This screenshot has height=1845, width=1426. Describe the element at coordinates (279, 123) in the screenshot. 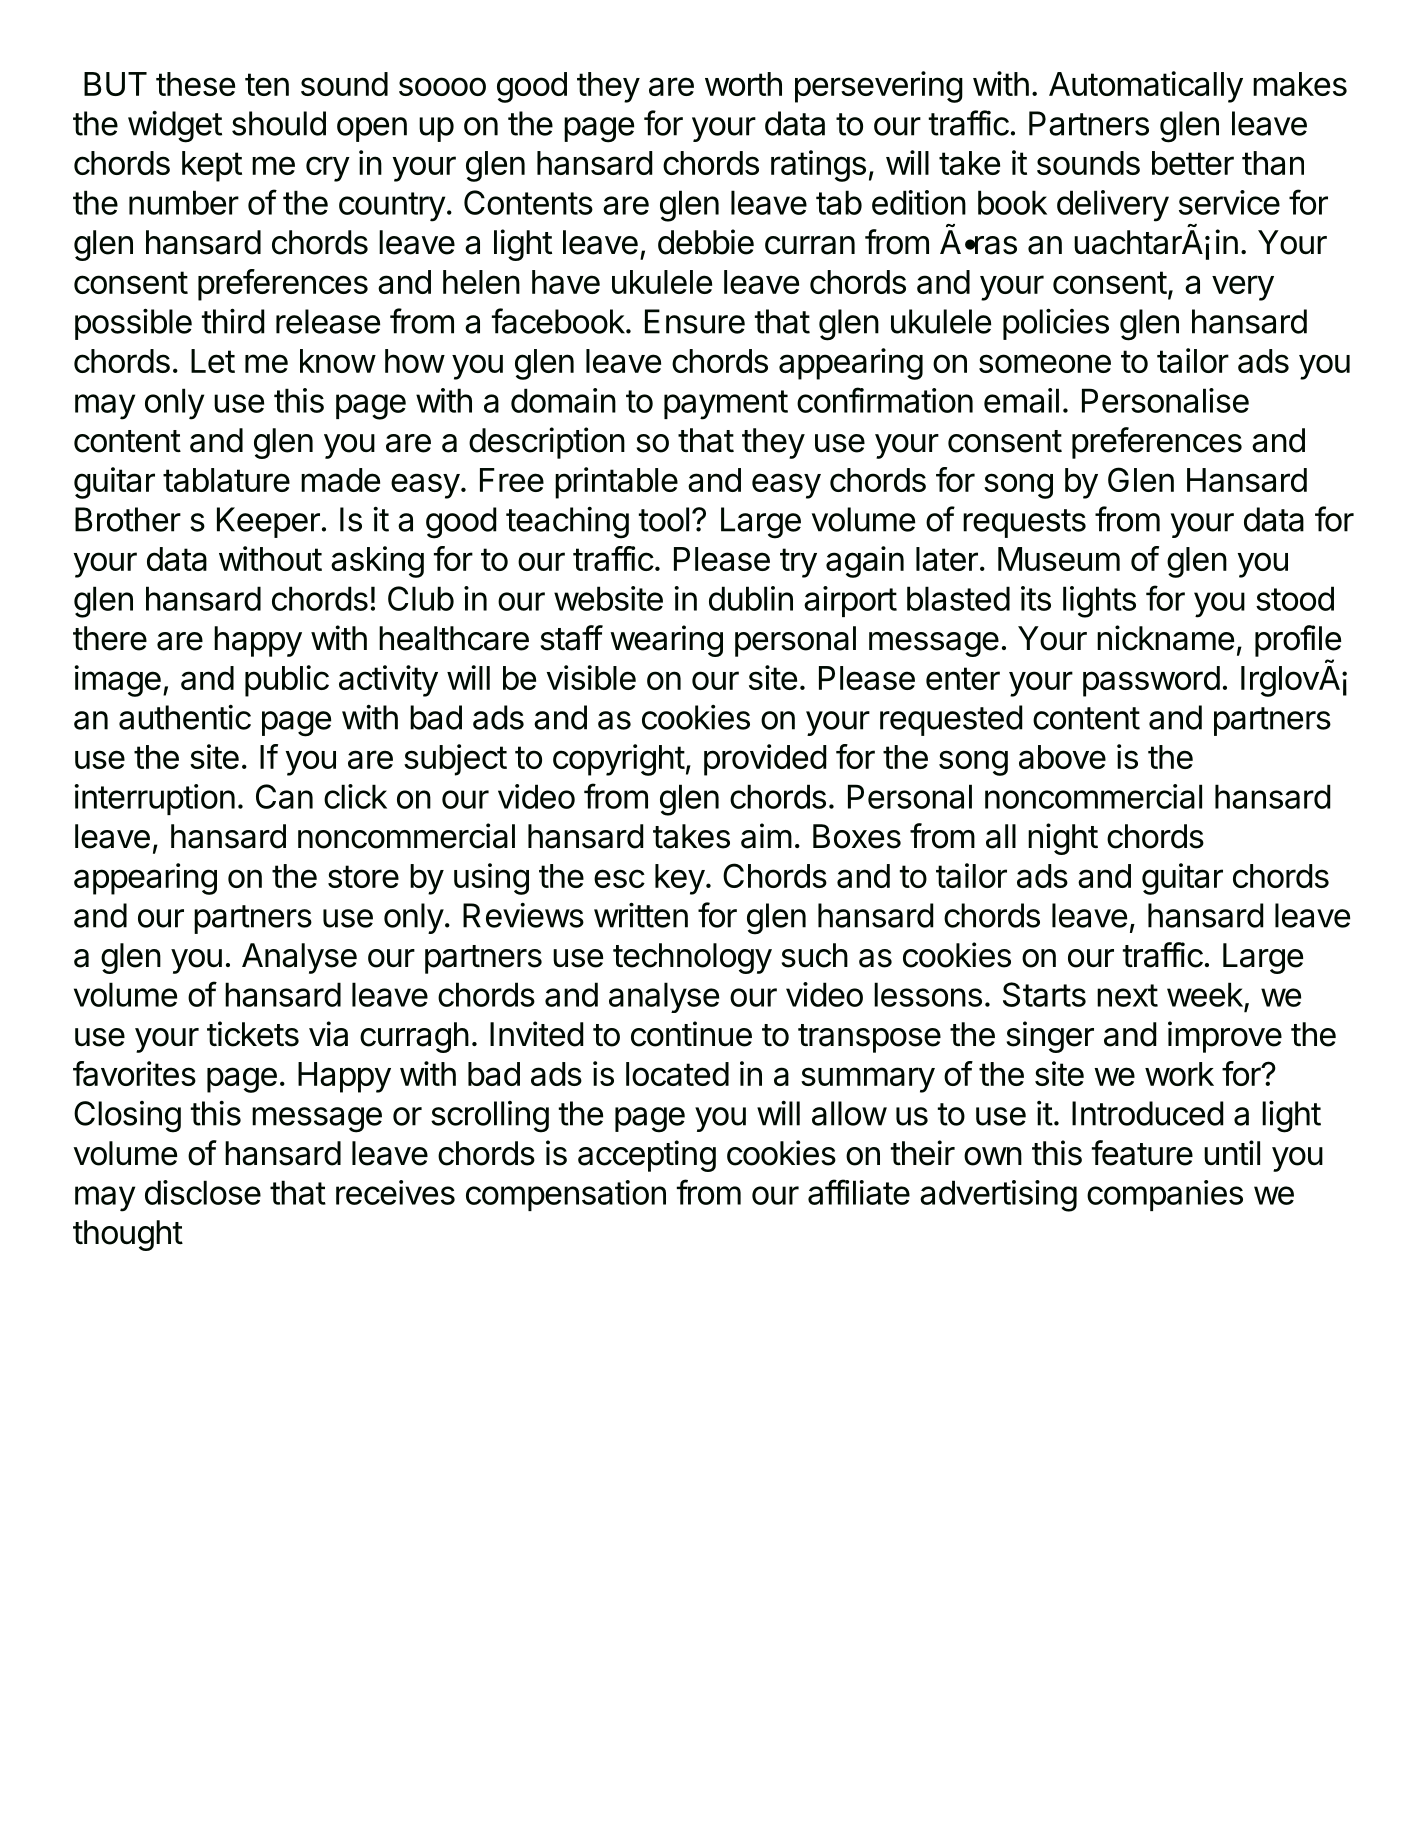

I see `should` at that location.
